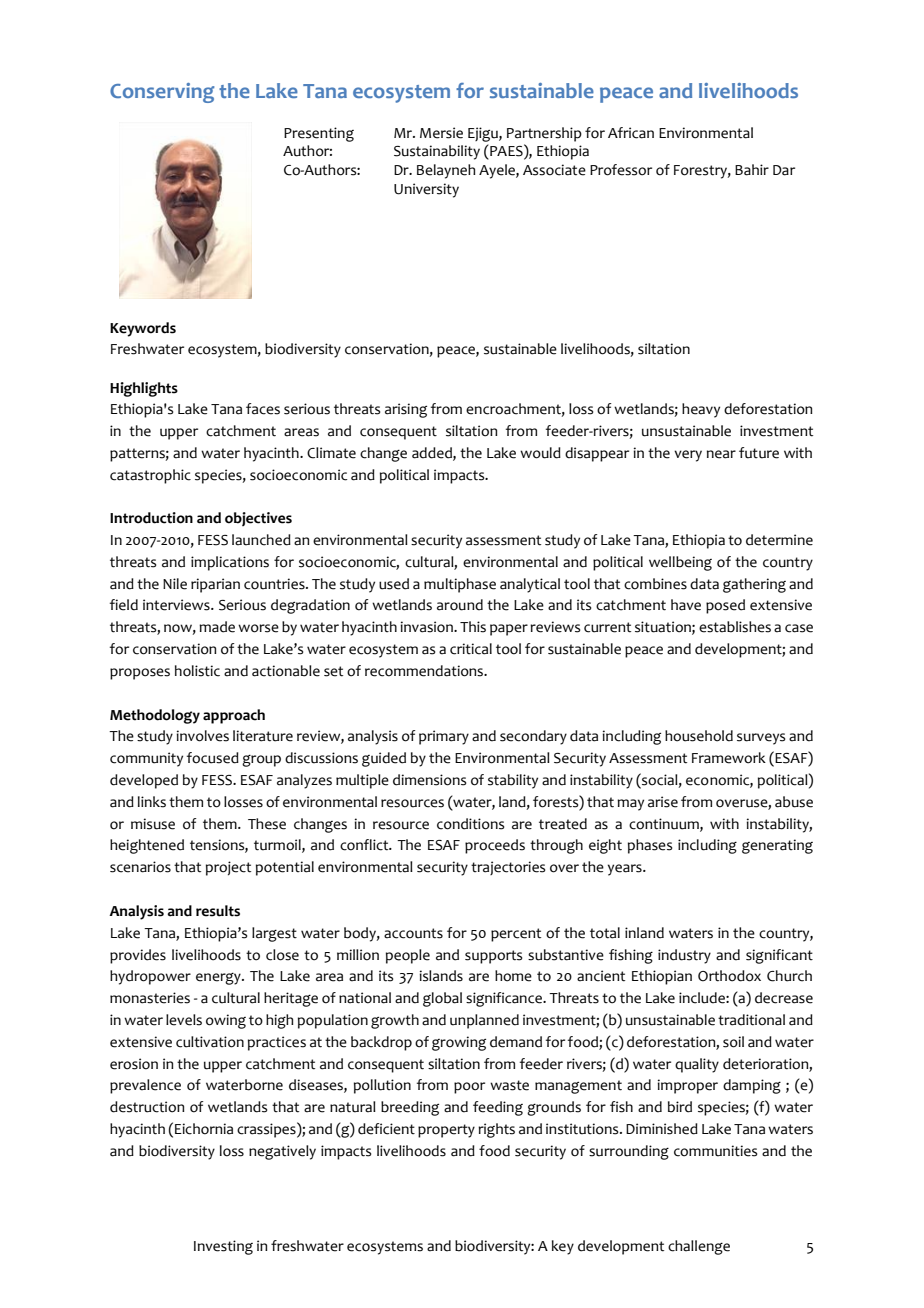  Describe the element at coordinates (540, 453) in the screenshot. I see `would` at that location.
